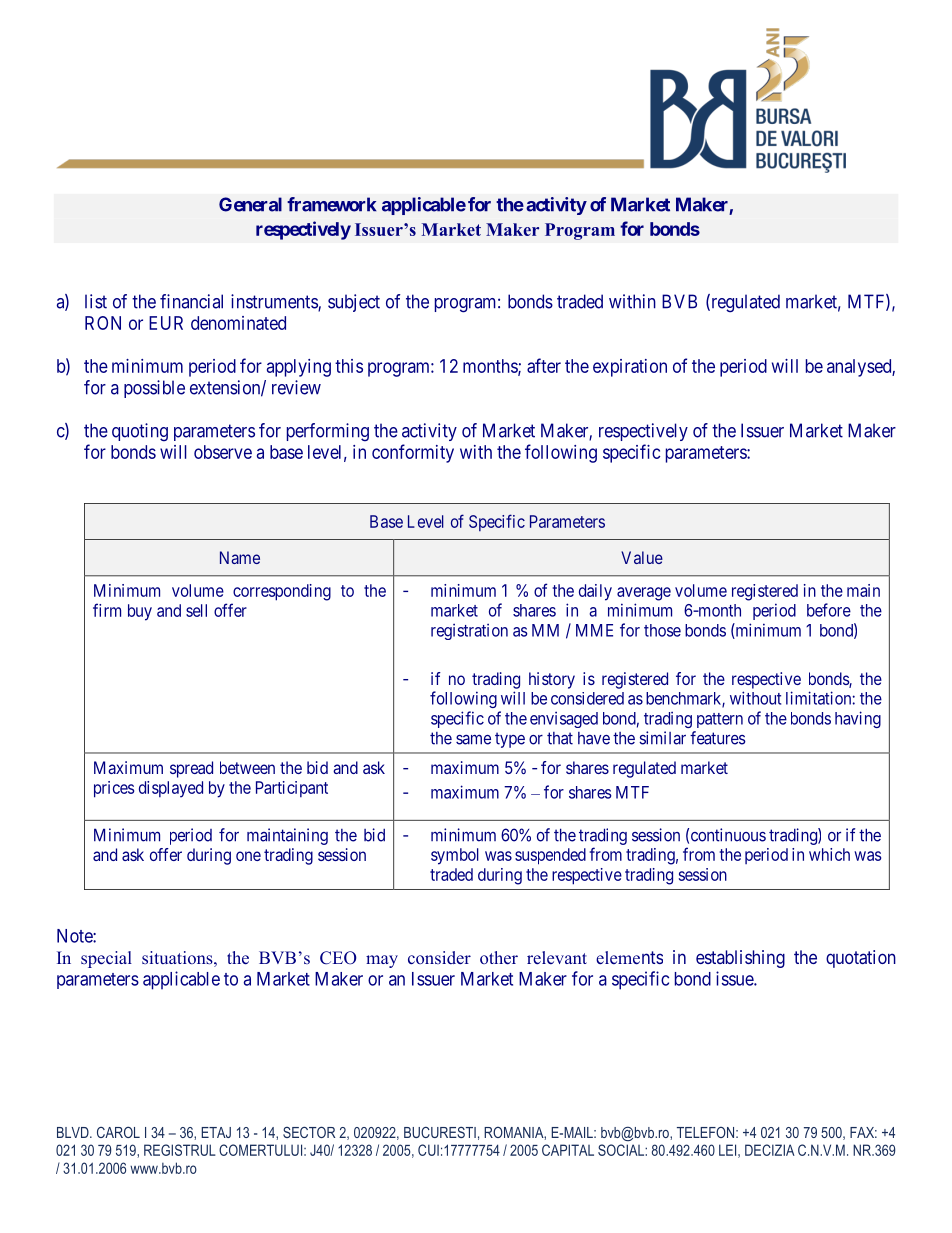  Describe the element at coordinates (740, 959) in the screenshot. I see `establishing` at that location.
